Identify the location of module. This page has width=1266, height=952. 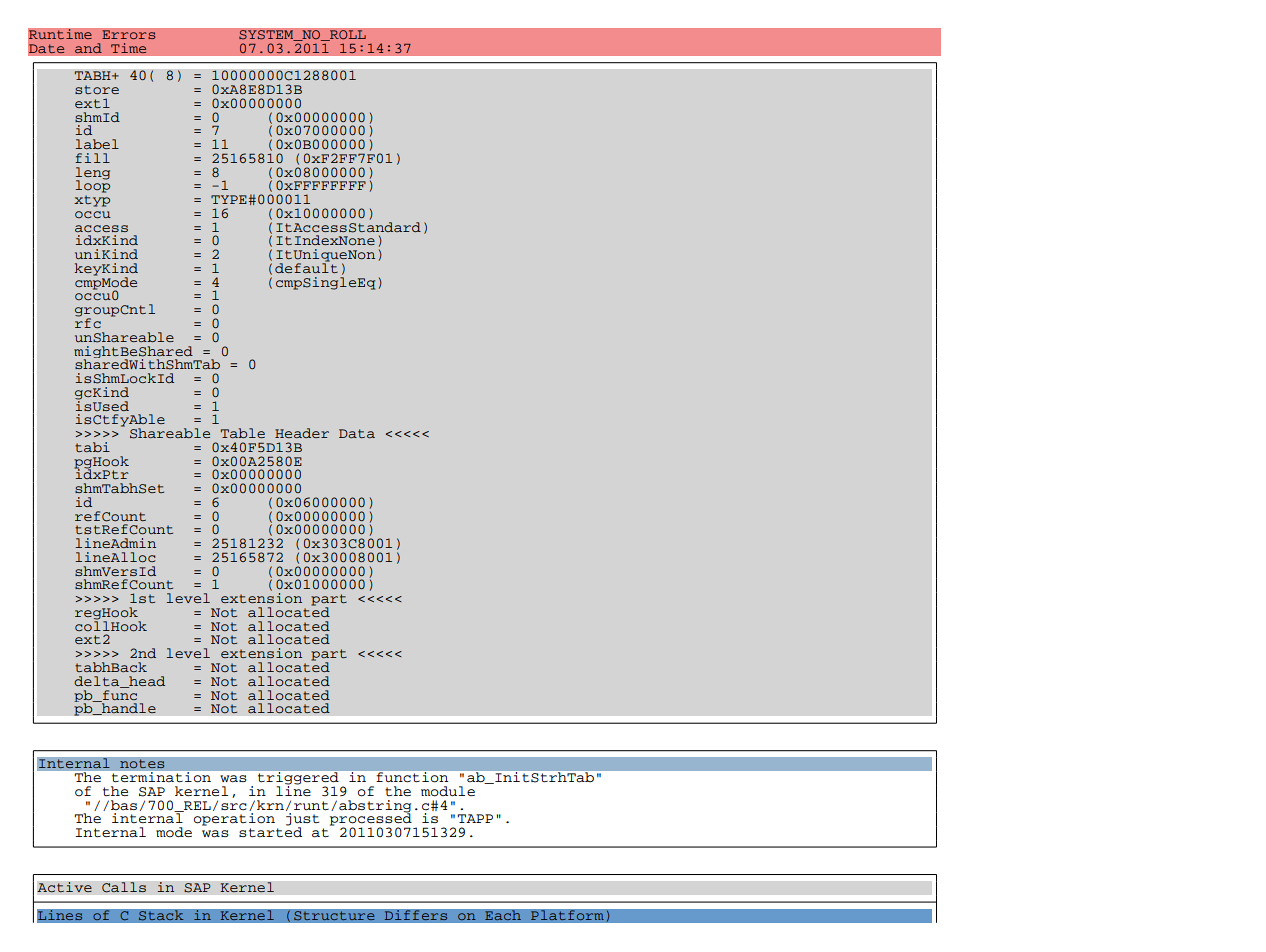
(448, 791).
